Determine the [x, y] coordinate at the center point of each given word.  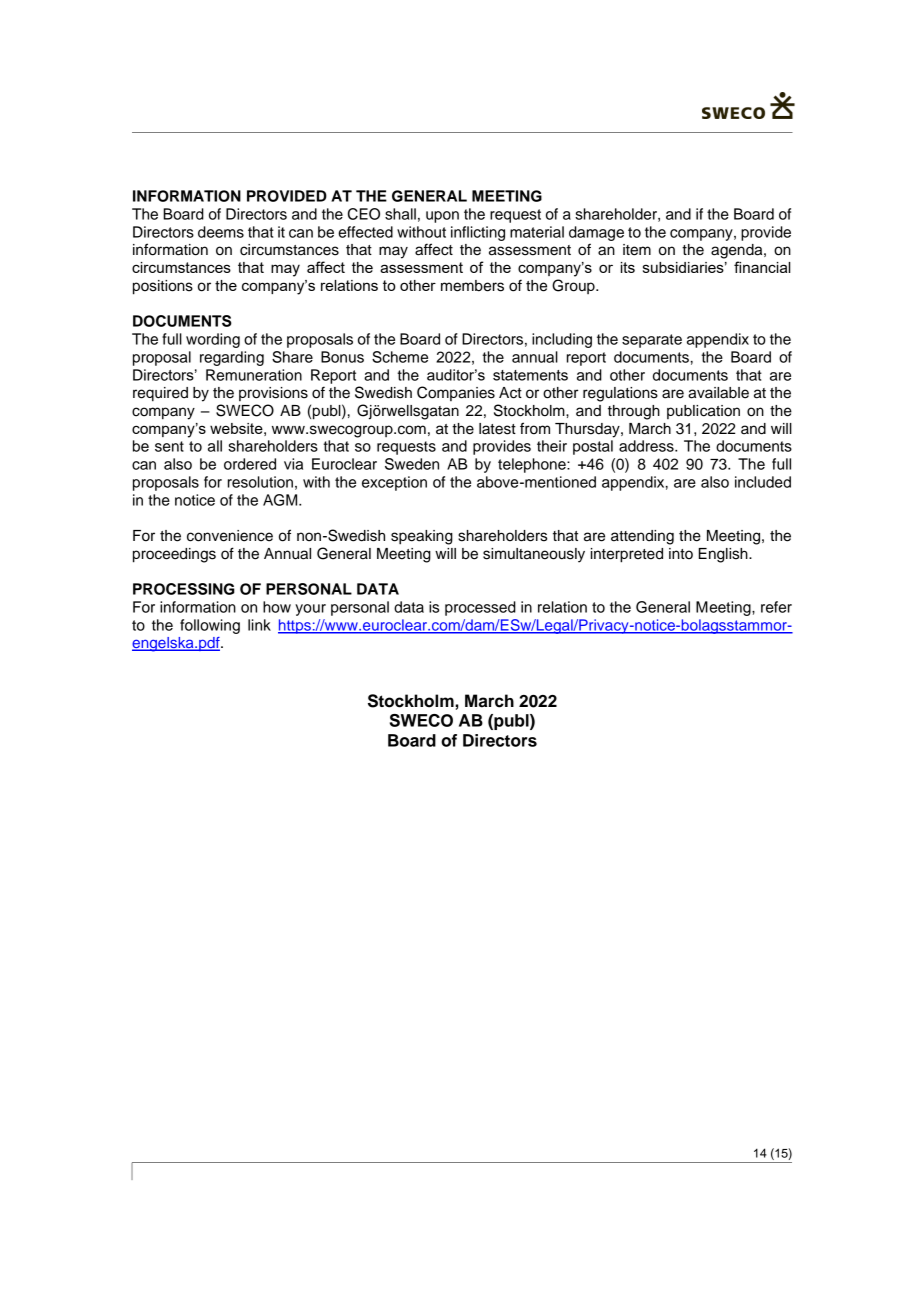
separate [652, 341]
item [637, 250]
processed [480, 608]
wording [213, 340]
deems [221, 232]
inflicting [478, 233]
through [634, 412]
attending [642, 537]
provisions [273, 394]
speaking [422, 537]
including [562, 340]
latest [497, 429]
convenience [230, 536]
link [259, 625]
